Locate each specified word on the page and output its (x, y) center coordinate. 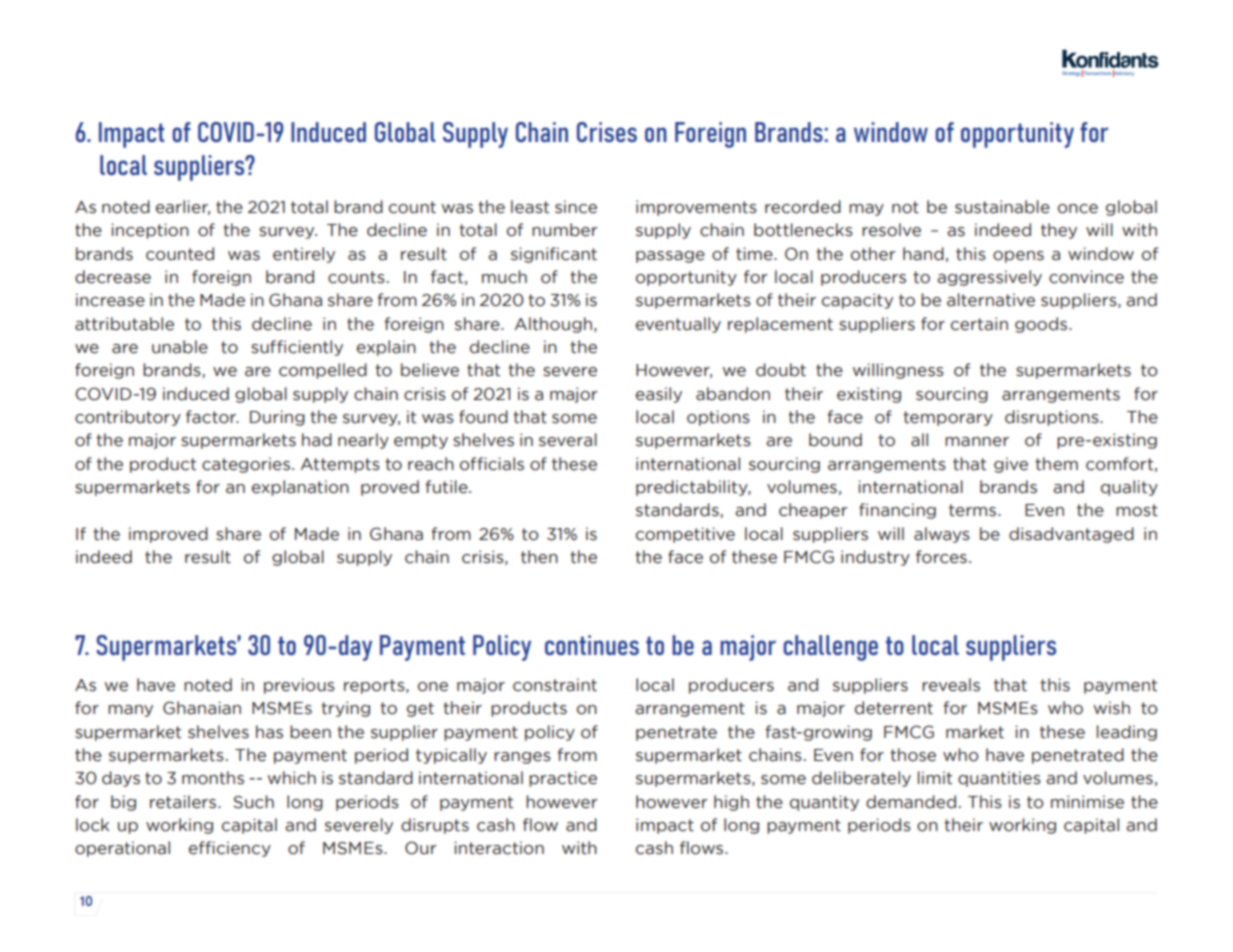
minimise (1087, 802)
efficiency (230, 849)
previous (299, 686)
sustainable (1002, 207)
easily (659, 395)
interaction (499, 848)
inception (150, 231)
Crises (607, 132)
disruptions (1053, 418)
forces (941, 557)
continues (592, 645)
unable (180, 347)
